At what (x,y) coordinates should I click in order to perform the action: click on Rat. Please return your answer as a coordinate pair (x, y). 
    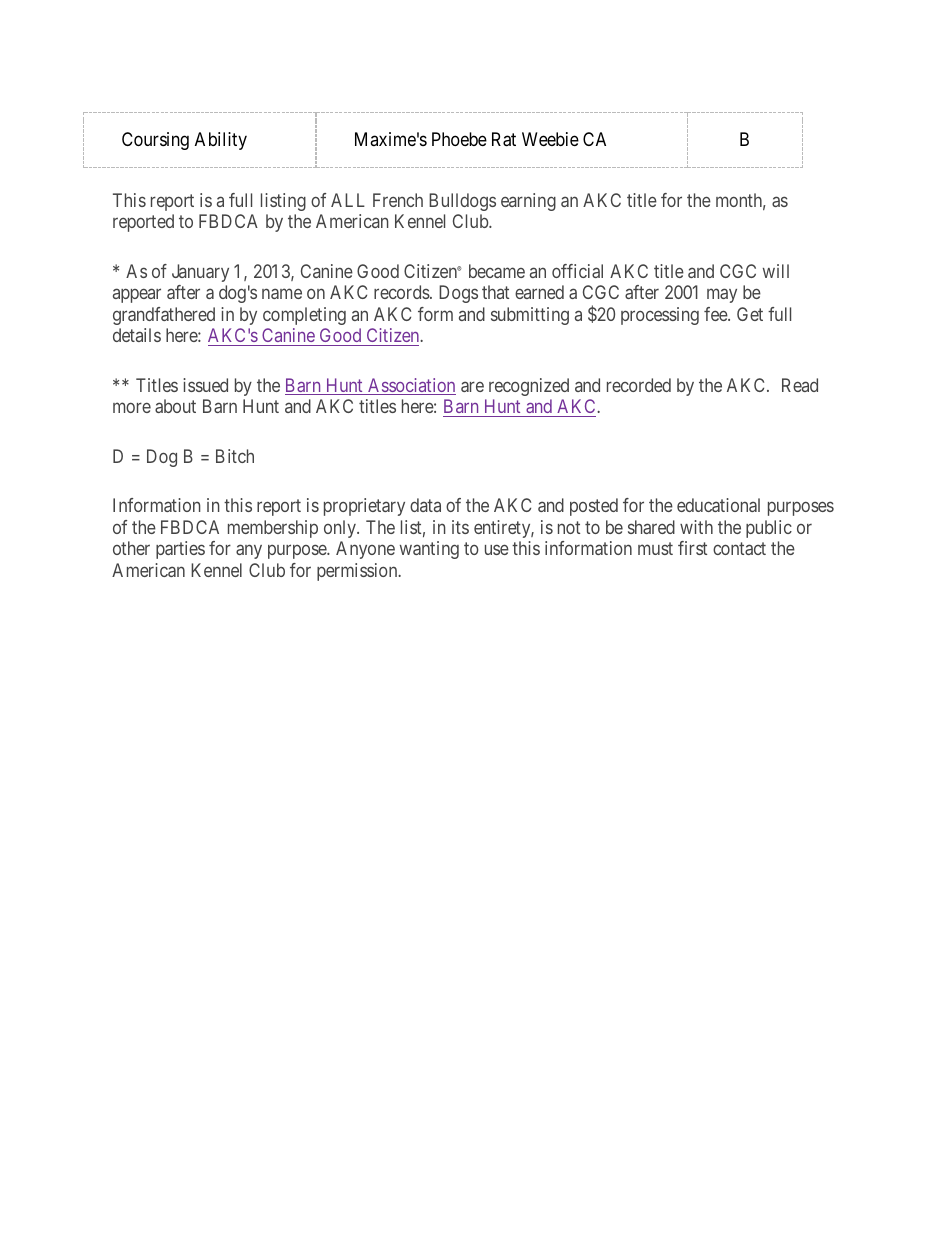
    Looking at the image, I should click on (504, 139).
